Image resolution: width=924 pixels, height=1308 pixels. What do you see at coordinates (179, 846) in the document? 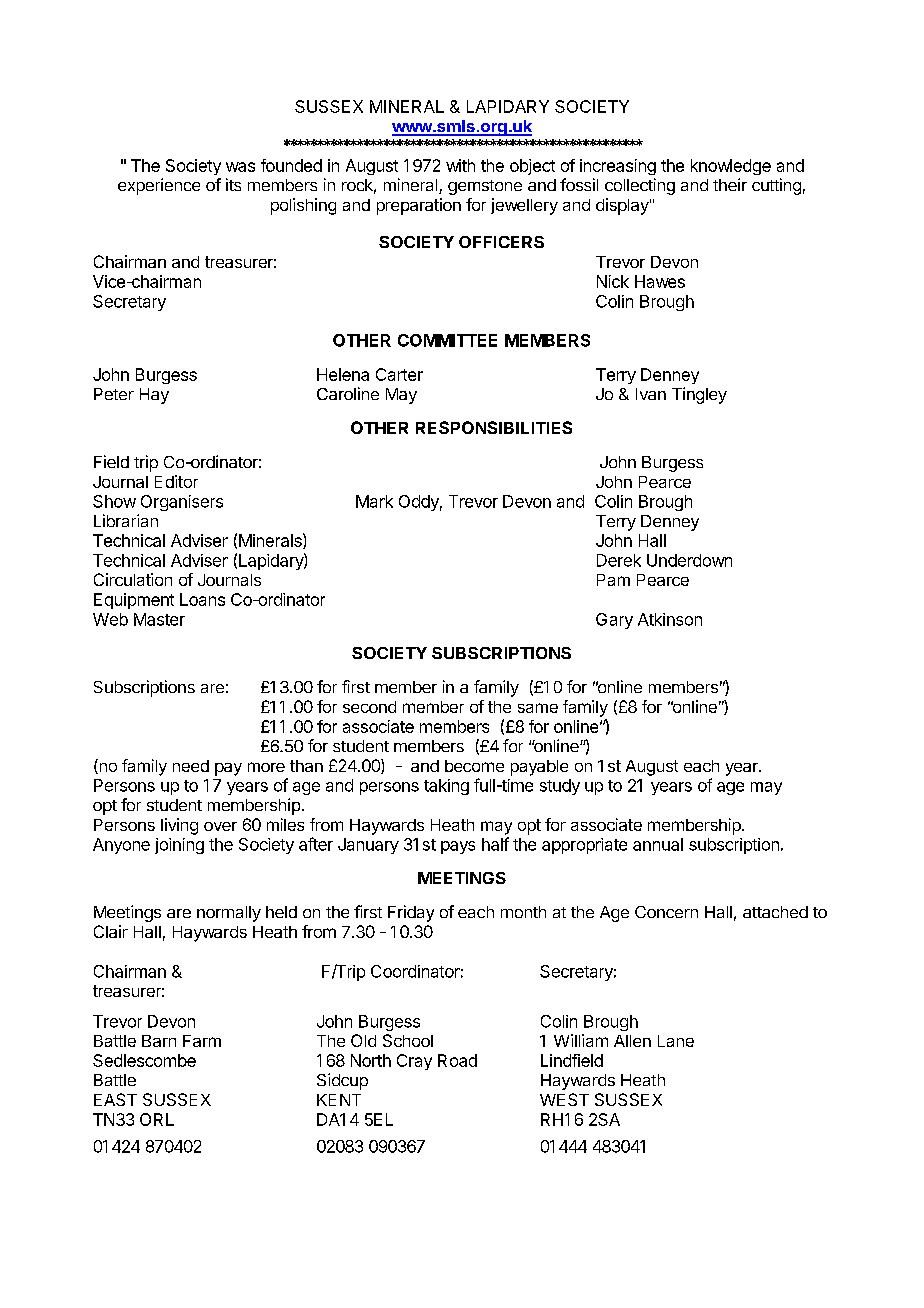
I see `joining` at bounding box center [179, 846].
